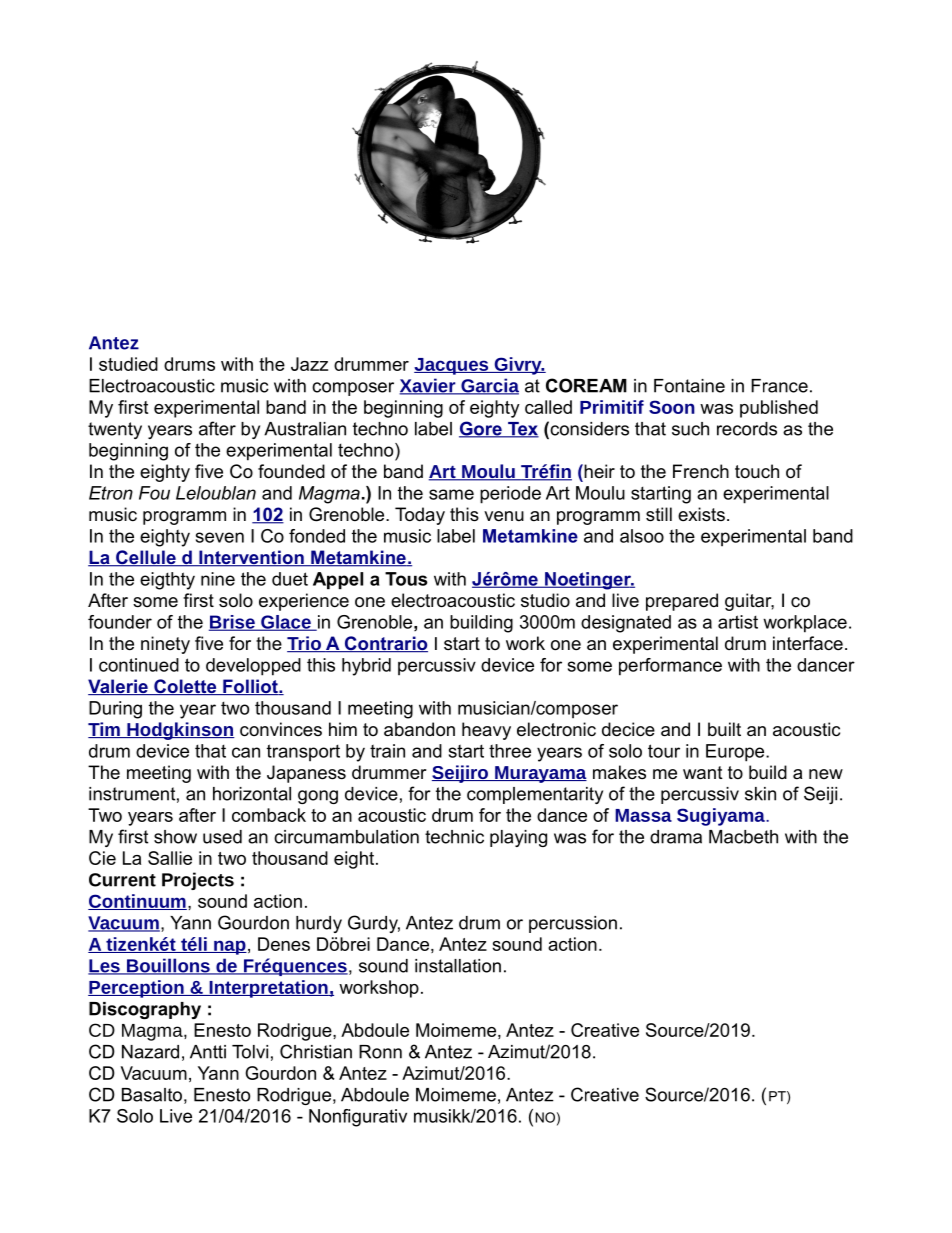  I want to click on studied, so click(128, 364).
